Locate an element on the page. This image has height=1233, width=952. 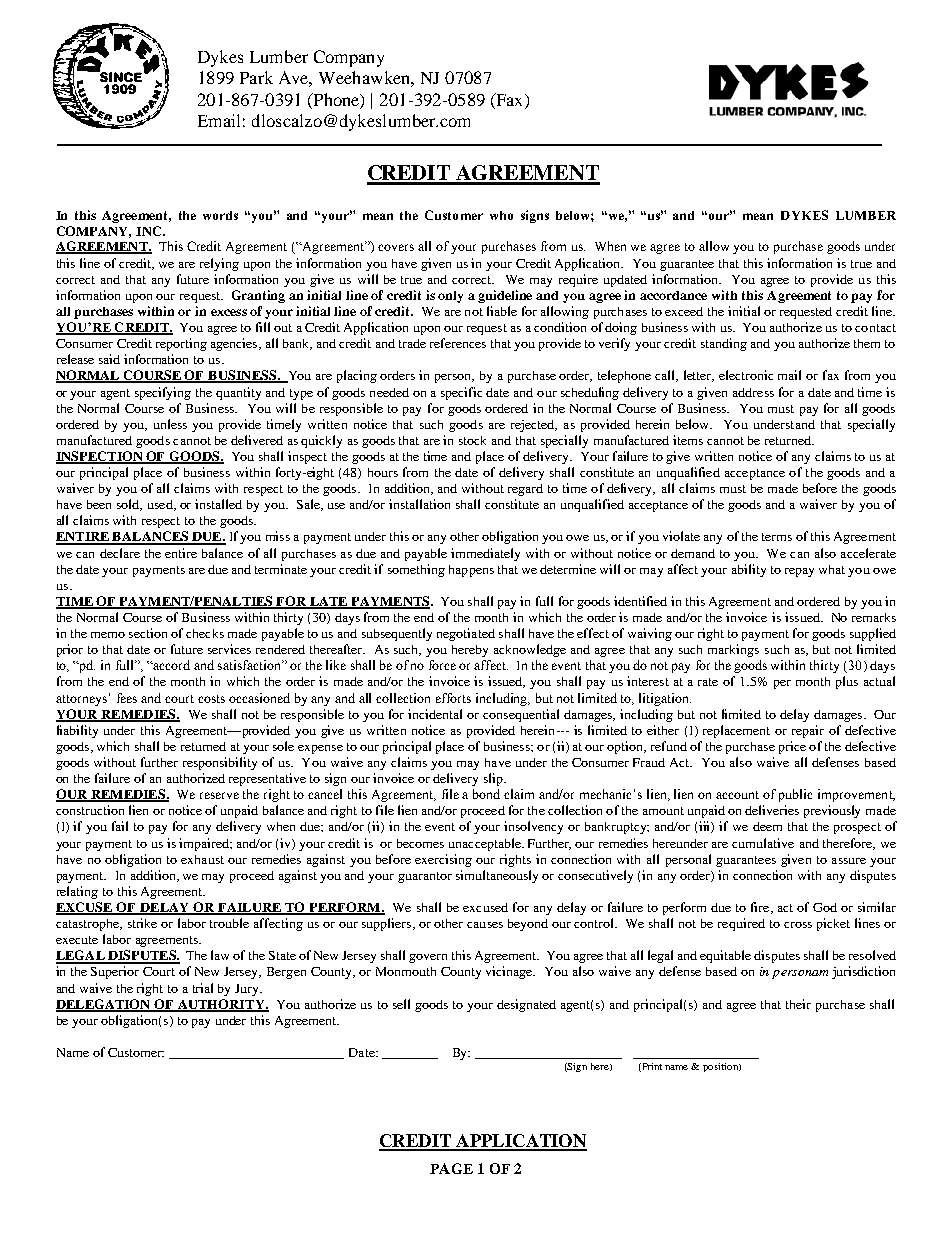
bond is located at coordinates (486, 794).
